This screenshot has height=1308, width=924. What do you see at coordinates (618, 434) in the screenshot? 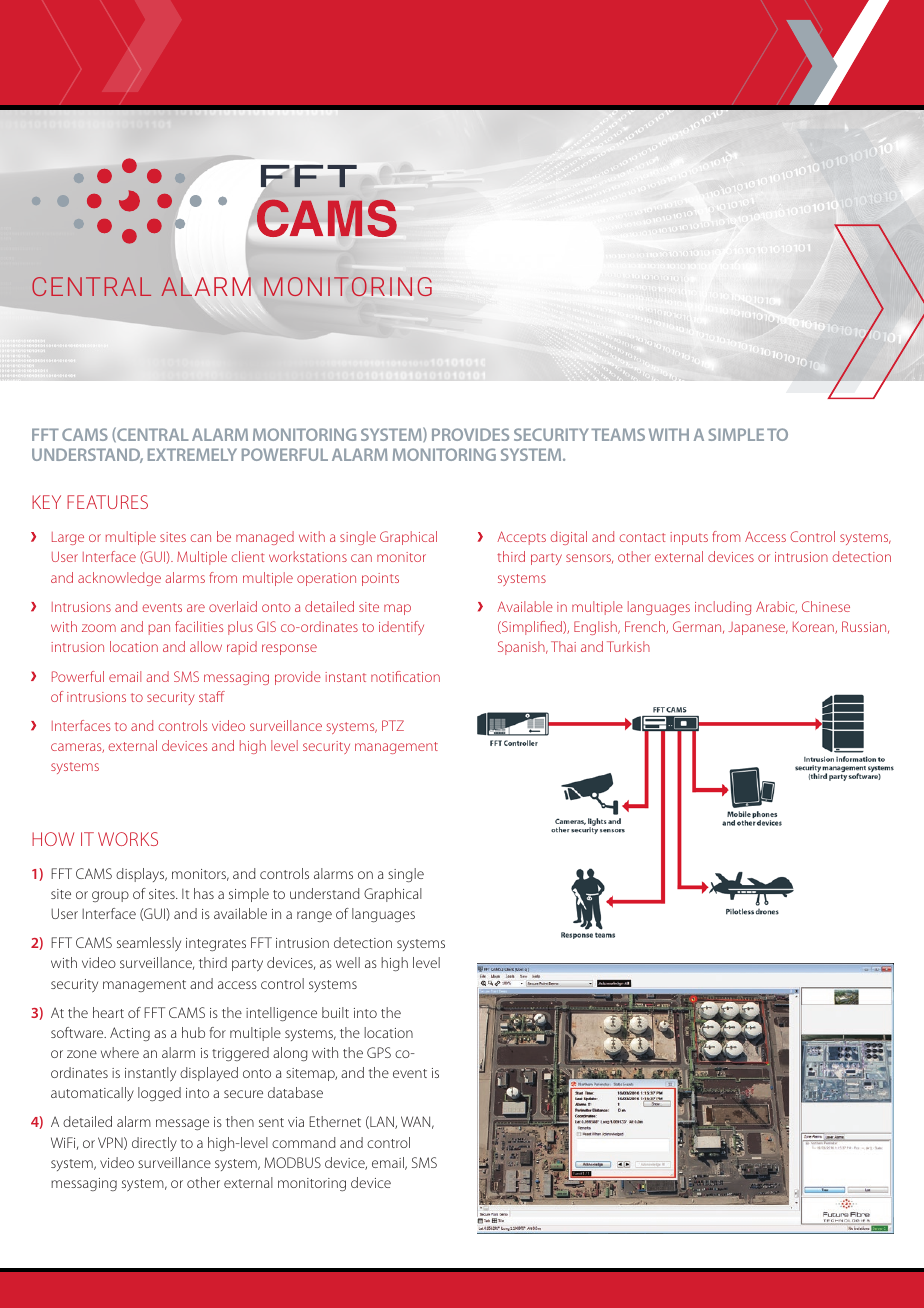
I see `TEAMS` at bounding box center [618, 434].
